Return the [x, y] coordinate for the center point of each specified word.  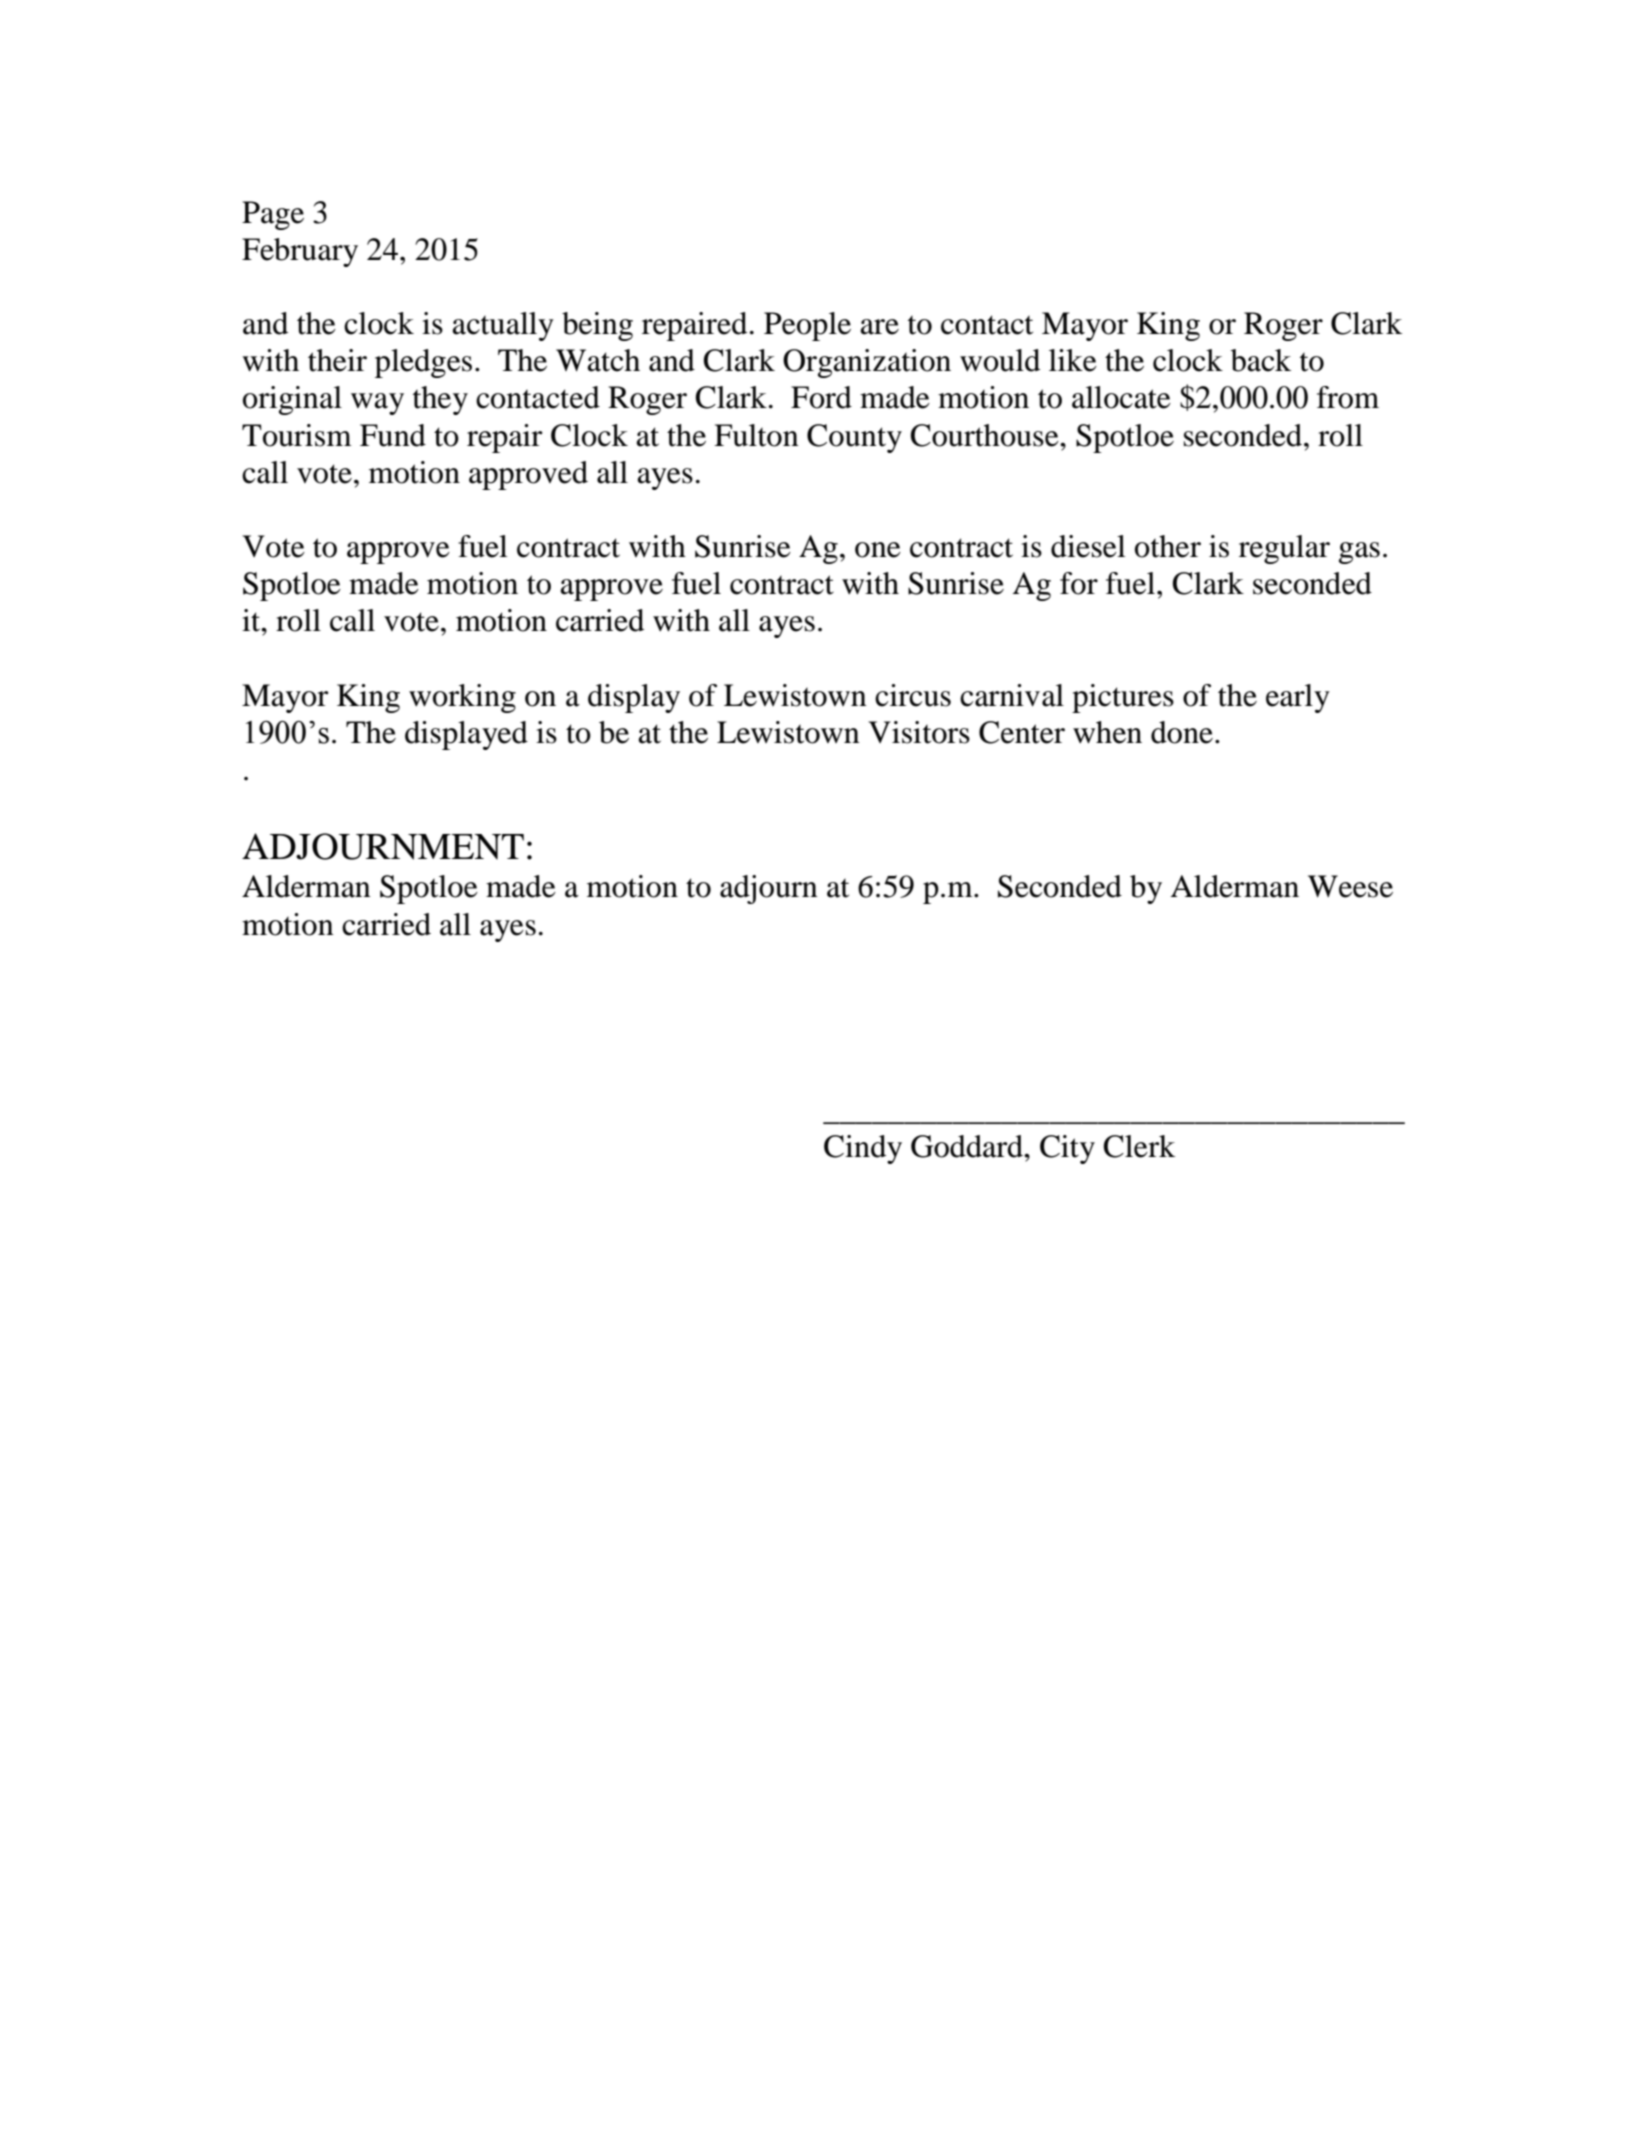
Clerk [1139, 1146]
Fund [393, 435]
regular [1284, 549]
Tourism [297, 435]
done [1182, 732]
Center [1022, 732]
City [1067, 1149]
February [300, 252]
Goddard [968, 1146]
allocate [1121, 397]
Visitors [919, 732]
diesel [1088, 546]
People [807, 326]
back [1261, 360]
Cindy [863, 1149]
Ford [821, 397]
